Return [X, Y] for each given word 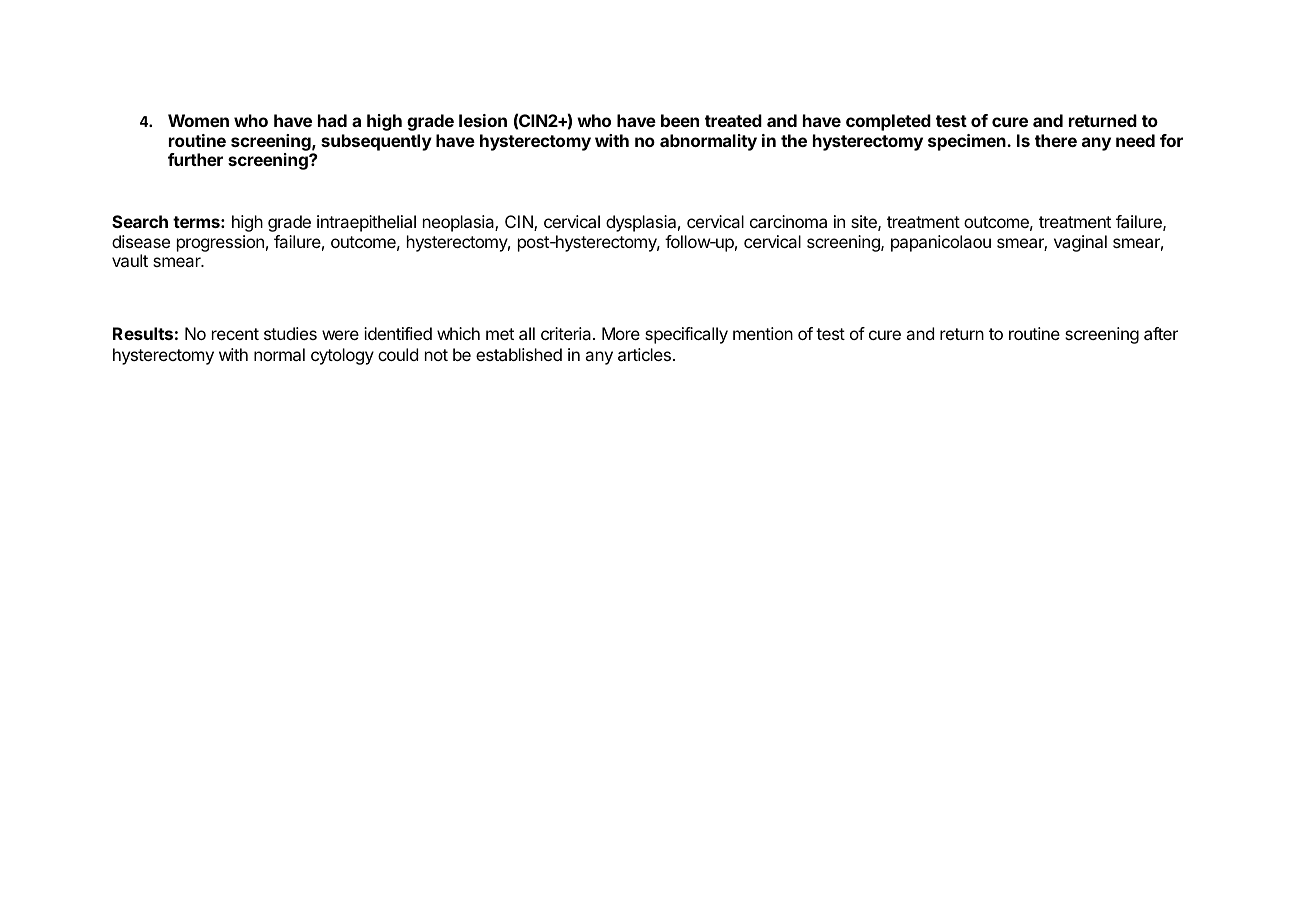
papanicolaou [941, 243]
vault [130, 260]
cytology [342, 356]
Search [140, 221]
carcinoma [788, 221]
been [680, 120]
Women [198, 120]
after [1161, 333]
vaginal [1080, 243]
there [1056, 140]
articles [644, 354]
